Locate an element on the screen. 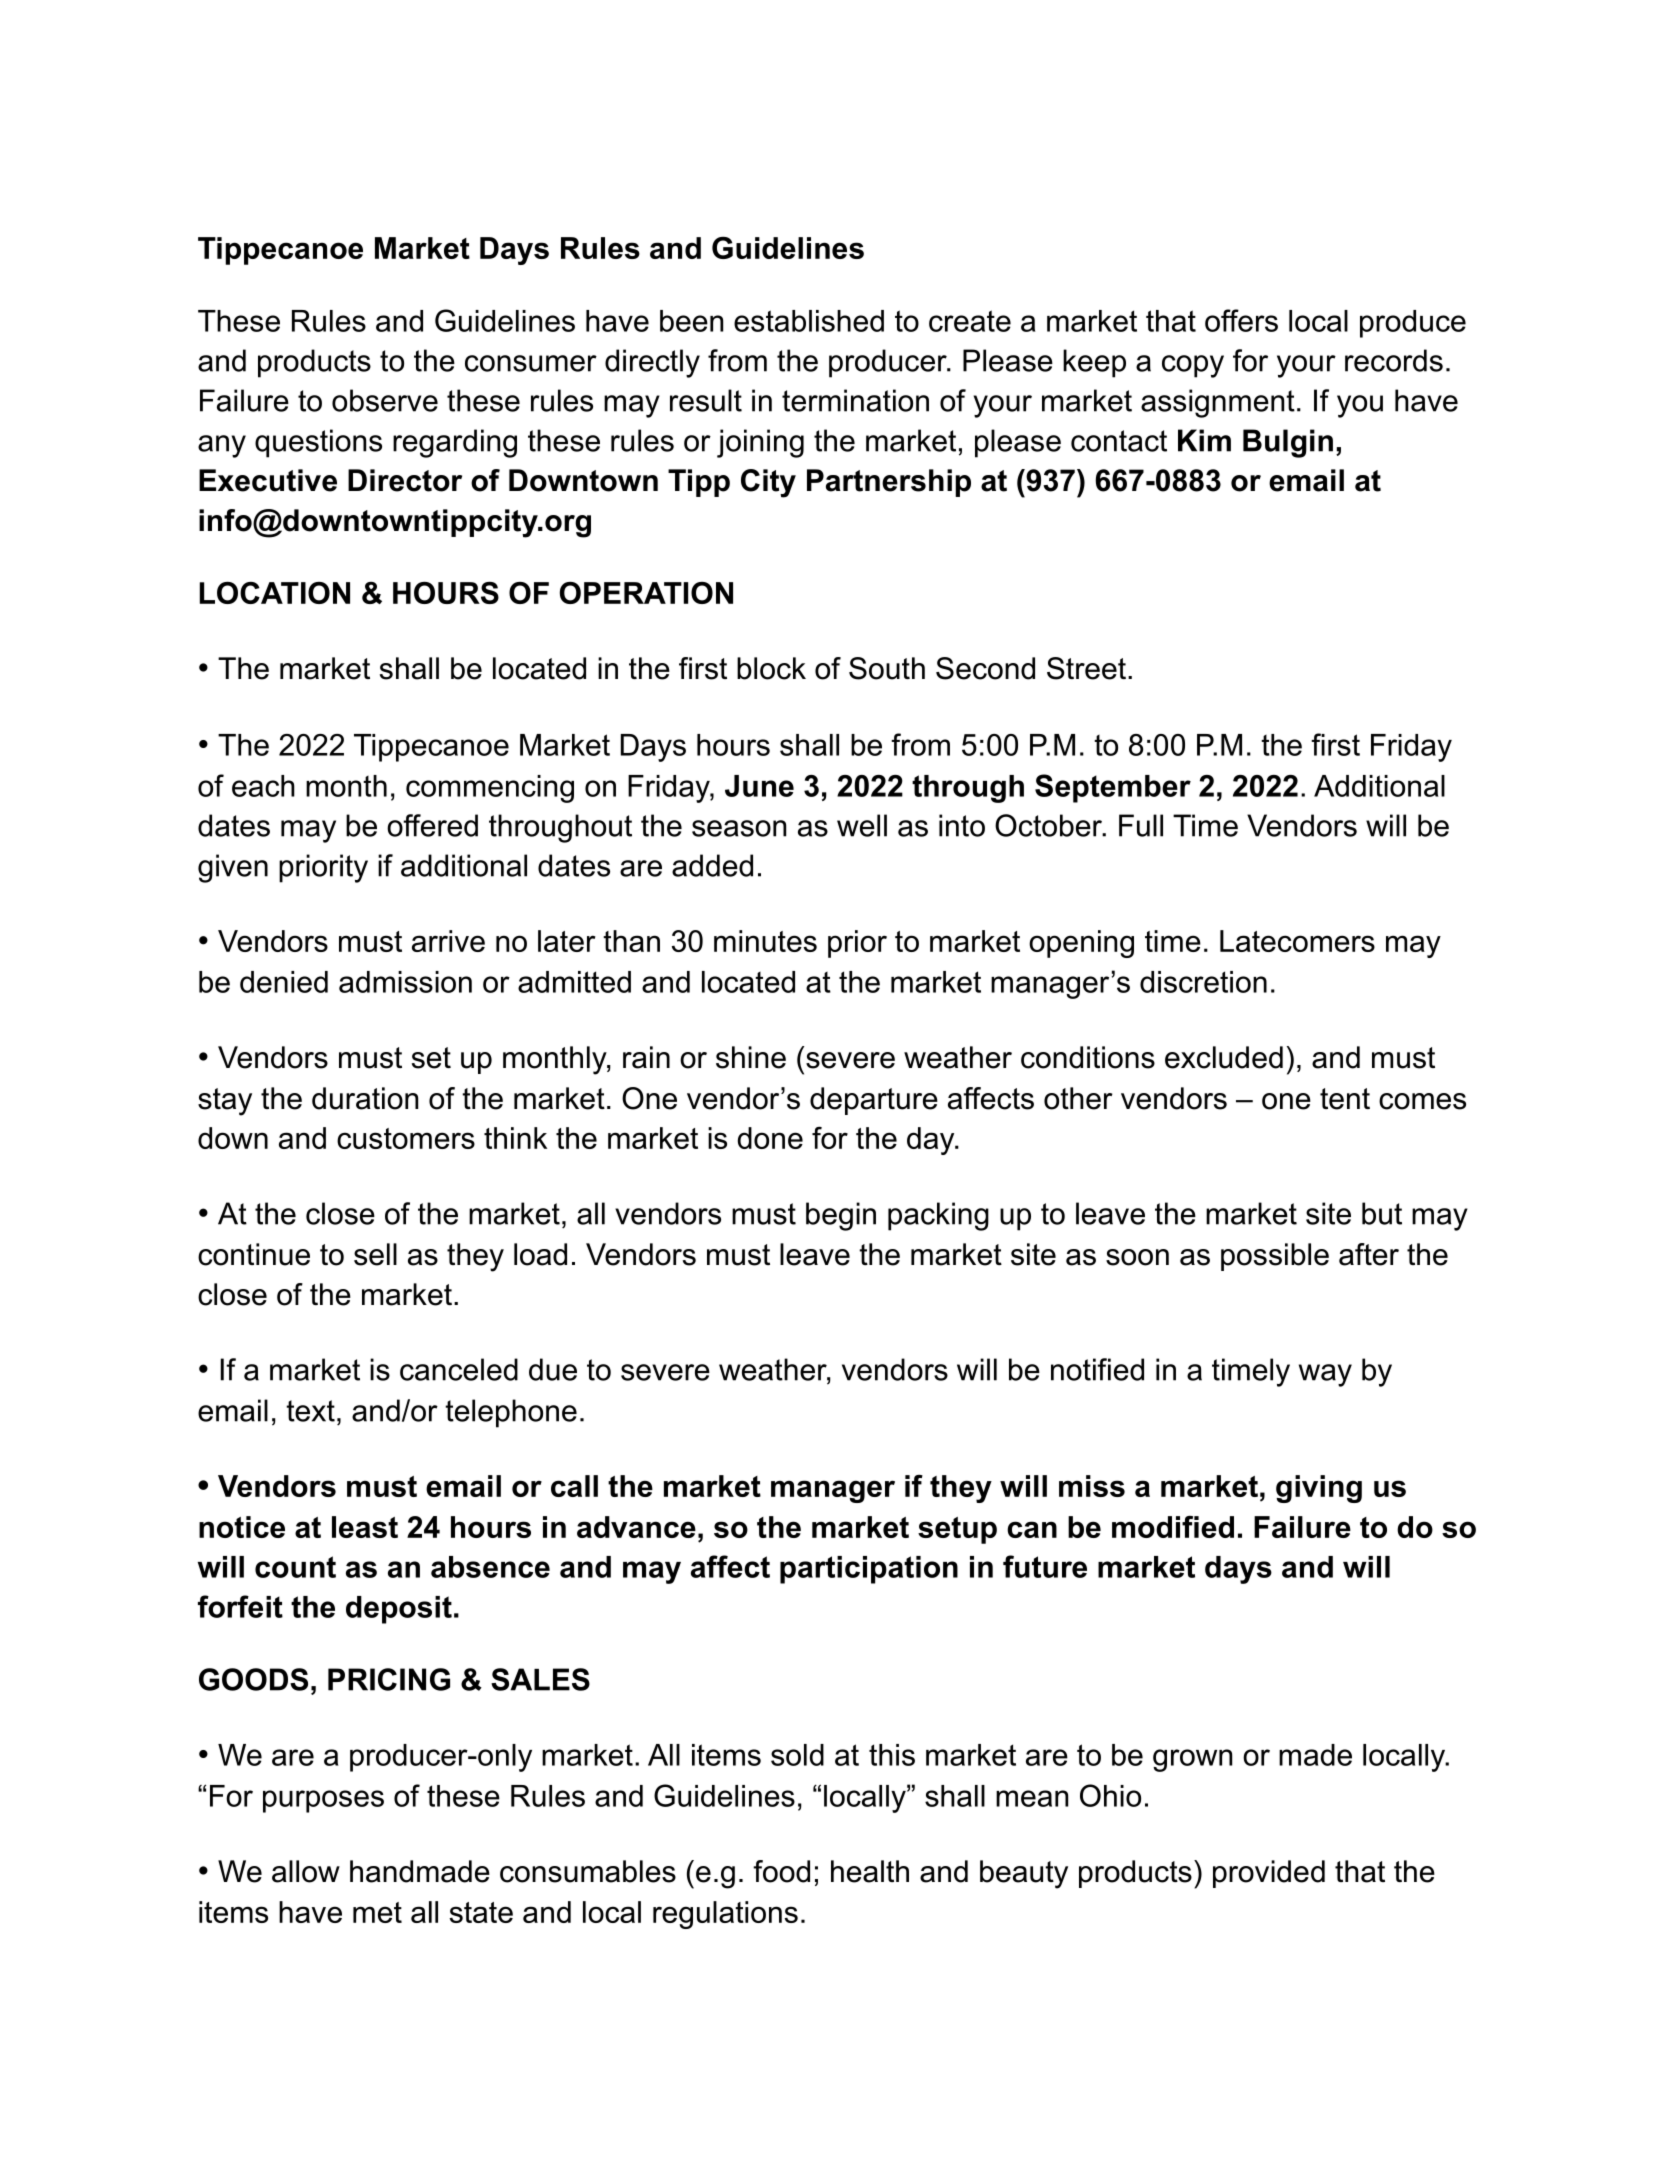 The height and width of the screenshot is (2172, 1678). assignment is located at coordinates (1218, 403).
